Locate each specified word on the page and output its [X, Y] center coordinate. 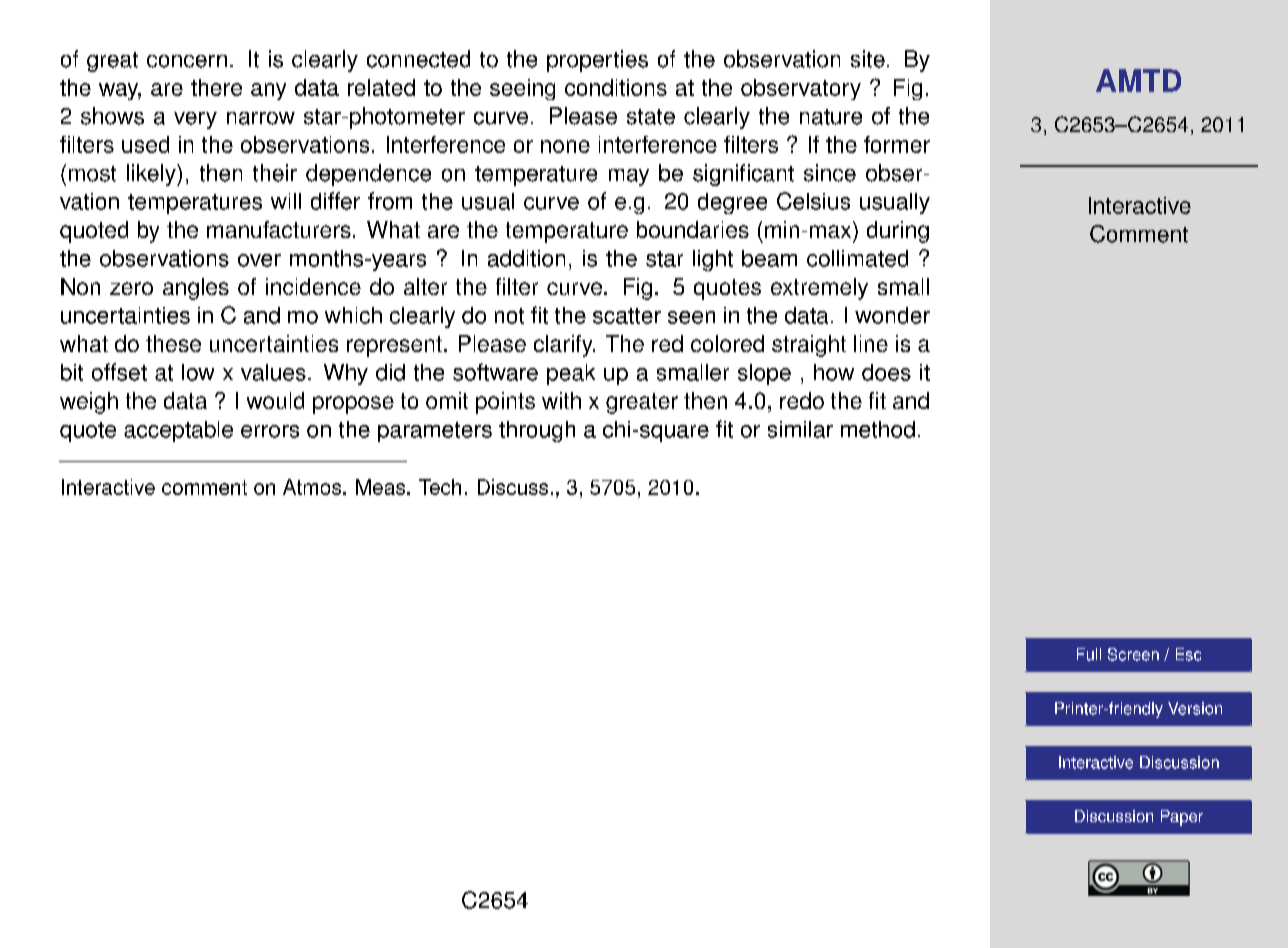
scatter [627, 316]
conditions [616, 87]
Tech [440, 487]
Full [1089, 654]
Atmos [313, 487]
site [868, 59]
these [173, 343]
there [216, 87]
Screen [1133, 654]
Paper [1182, 818]
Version [1195, 708]
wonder [892, 315]
